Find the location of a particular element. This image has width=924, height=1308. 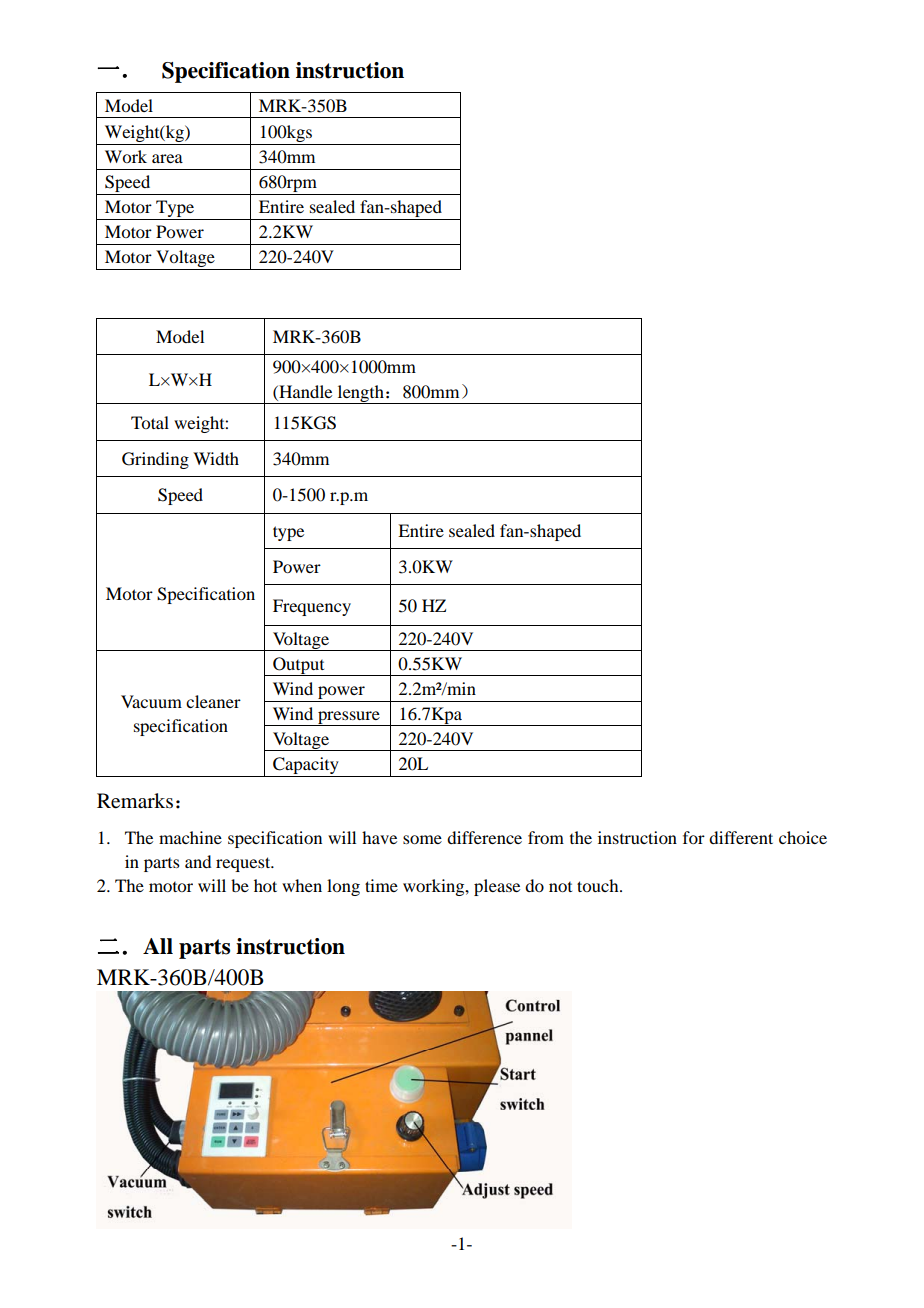

pressure is located at coordinates (349, 718).
